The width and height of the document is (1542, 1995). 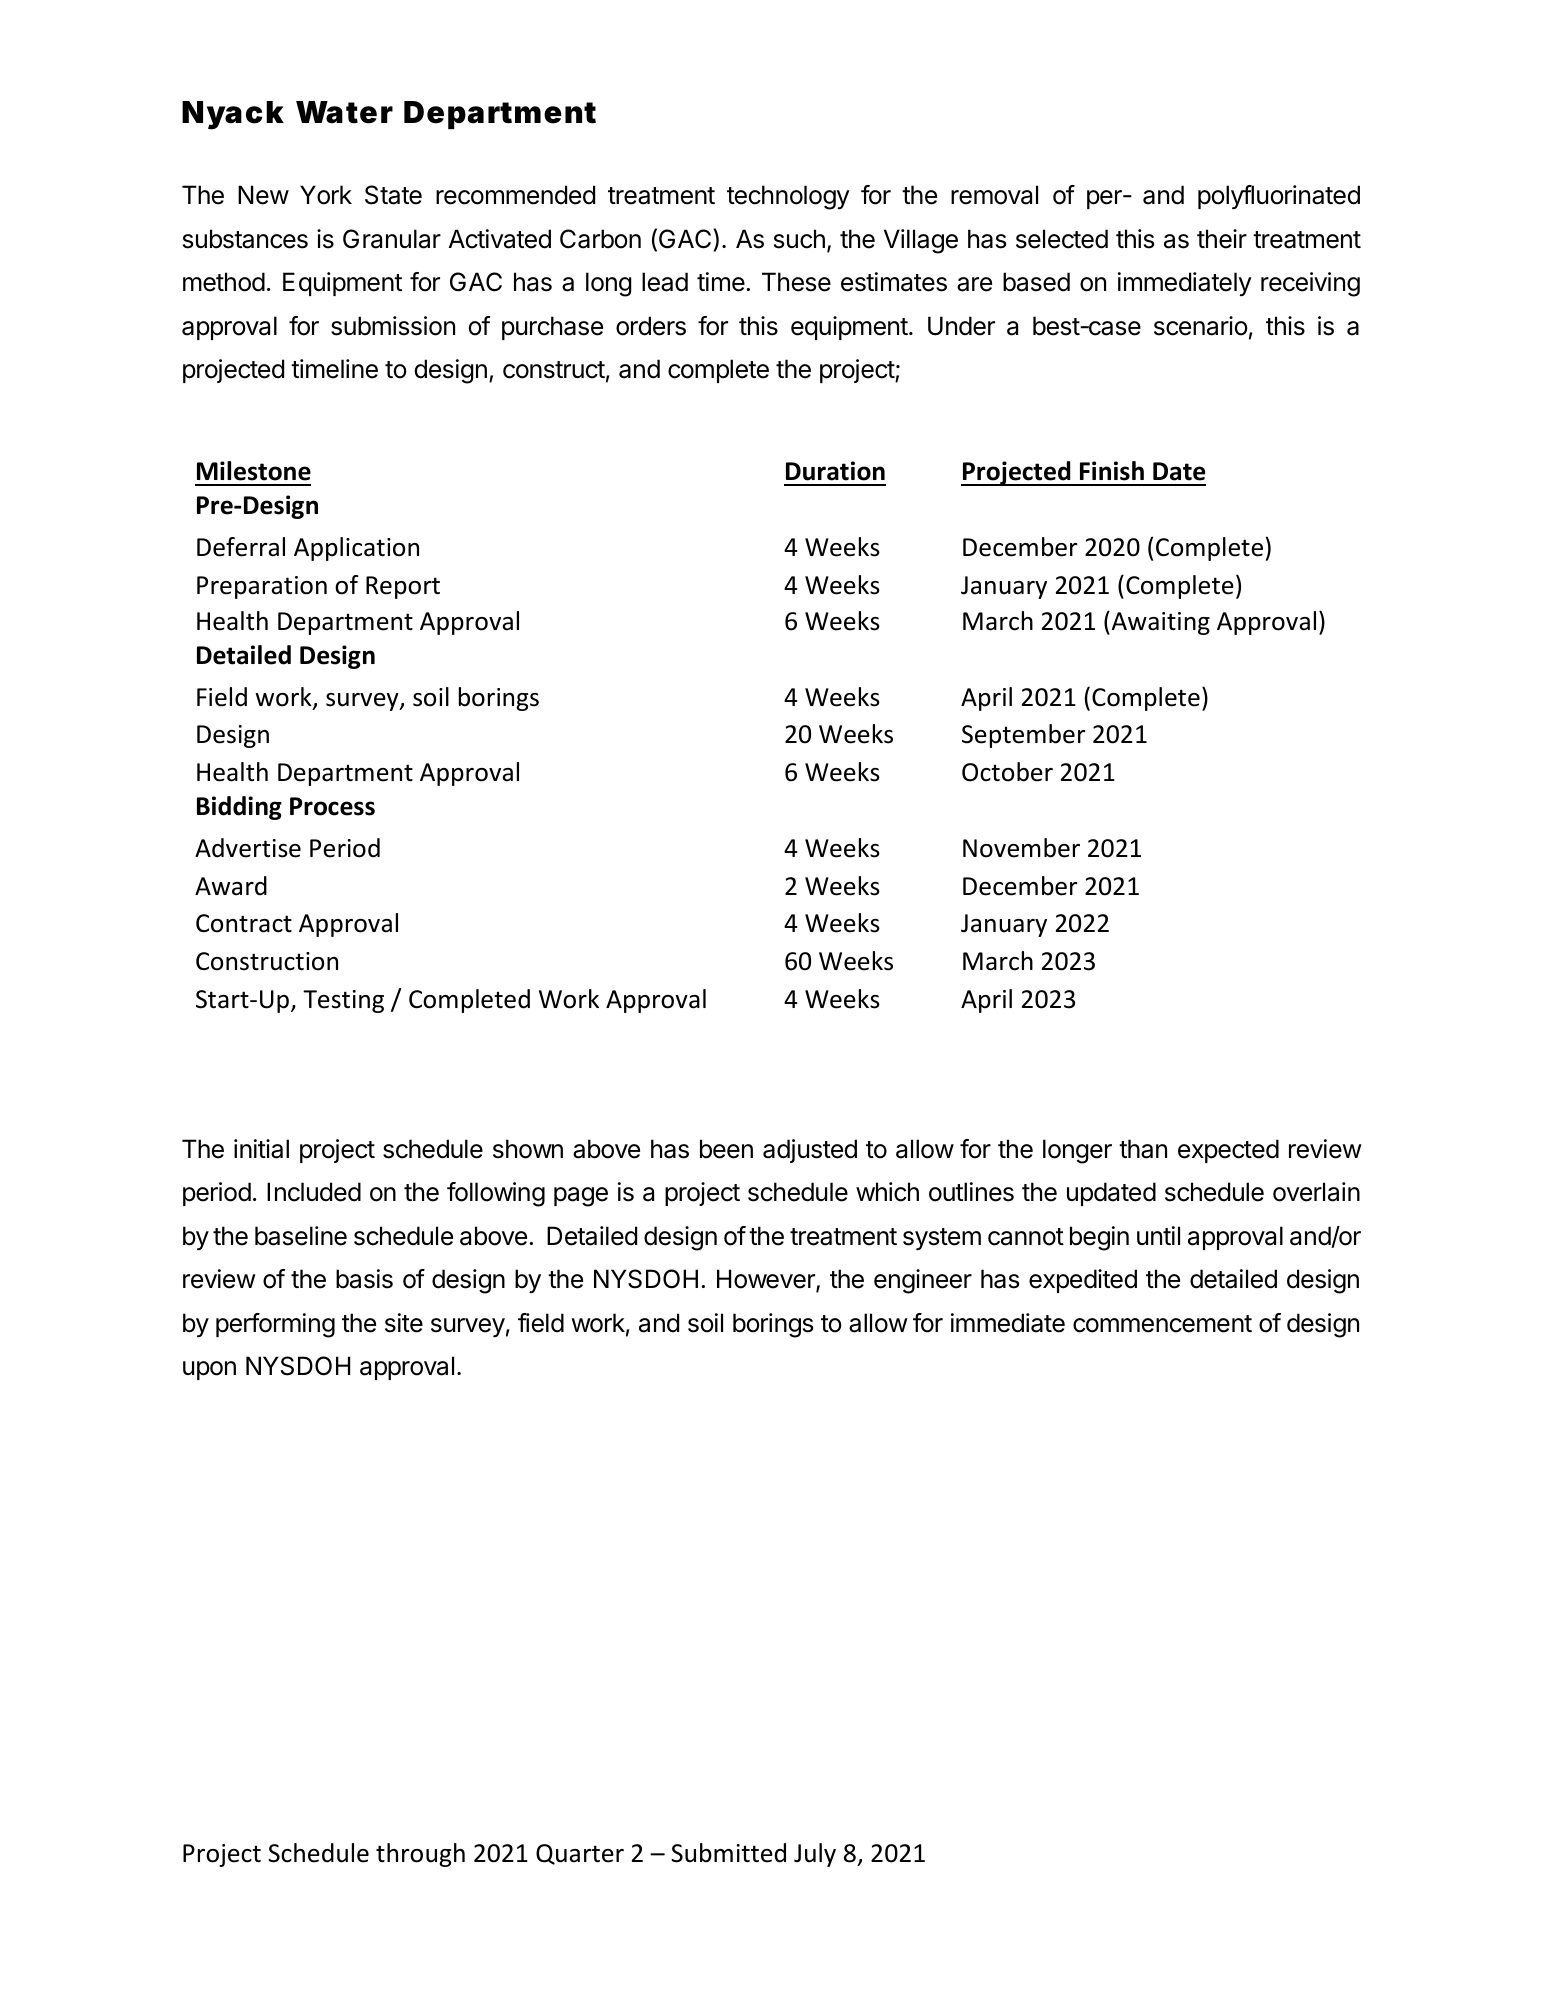 I want to click on commencement, so click(x=1162, y=1324).
